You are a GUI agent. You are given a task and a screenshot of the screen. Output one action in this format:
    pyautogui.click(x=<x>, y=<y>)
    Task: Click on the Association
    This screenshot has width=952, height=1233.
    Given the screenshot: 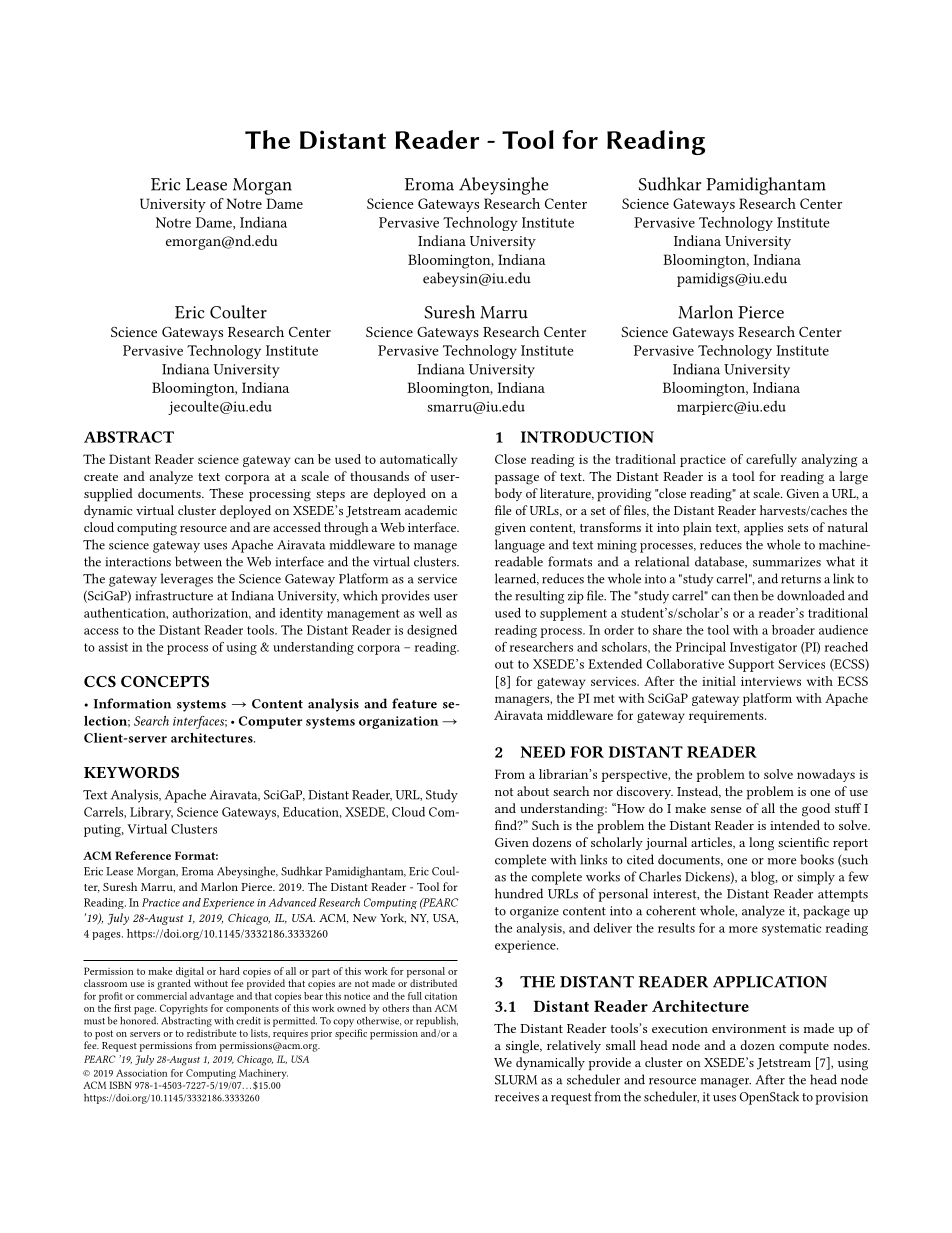 What is the action you would take?
    pyautogui.click(x=141, y=1073)
